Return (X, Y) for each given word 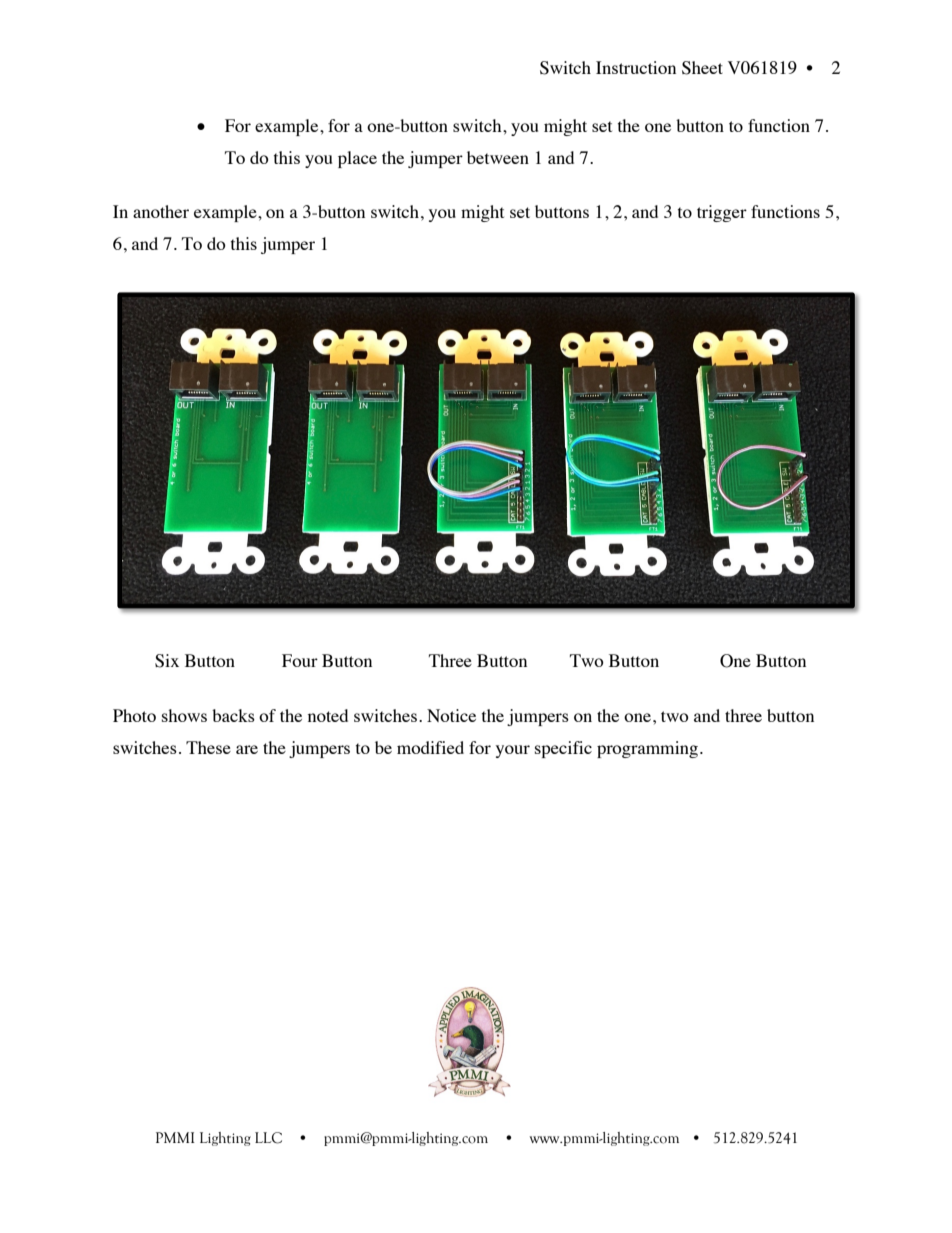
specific (563, 749)
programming (649, 749)
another (161, 211)
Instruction (636, 67)
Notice (451, 715)
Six (167, 661)
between (498, 157)
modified (430, 747)
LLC (268, 1138)
